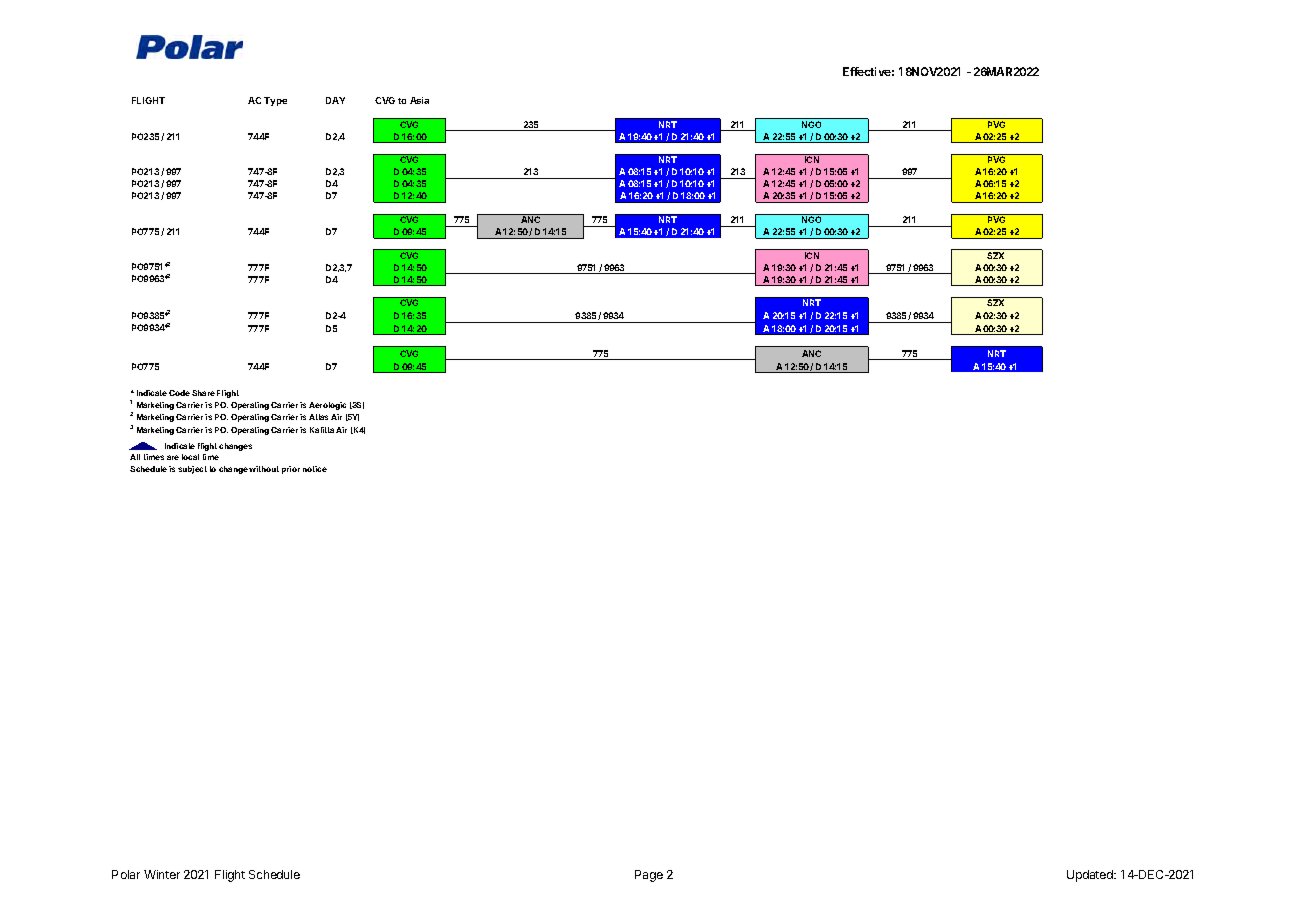 This image has height=924, width=1308. Describe the element at coordinates (419, 100) in the image. I see `Asia` at that location.
